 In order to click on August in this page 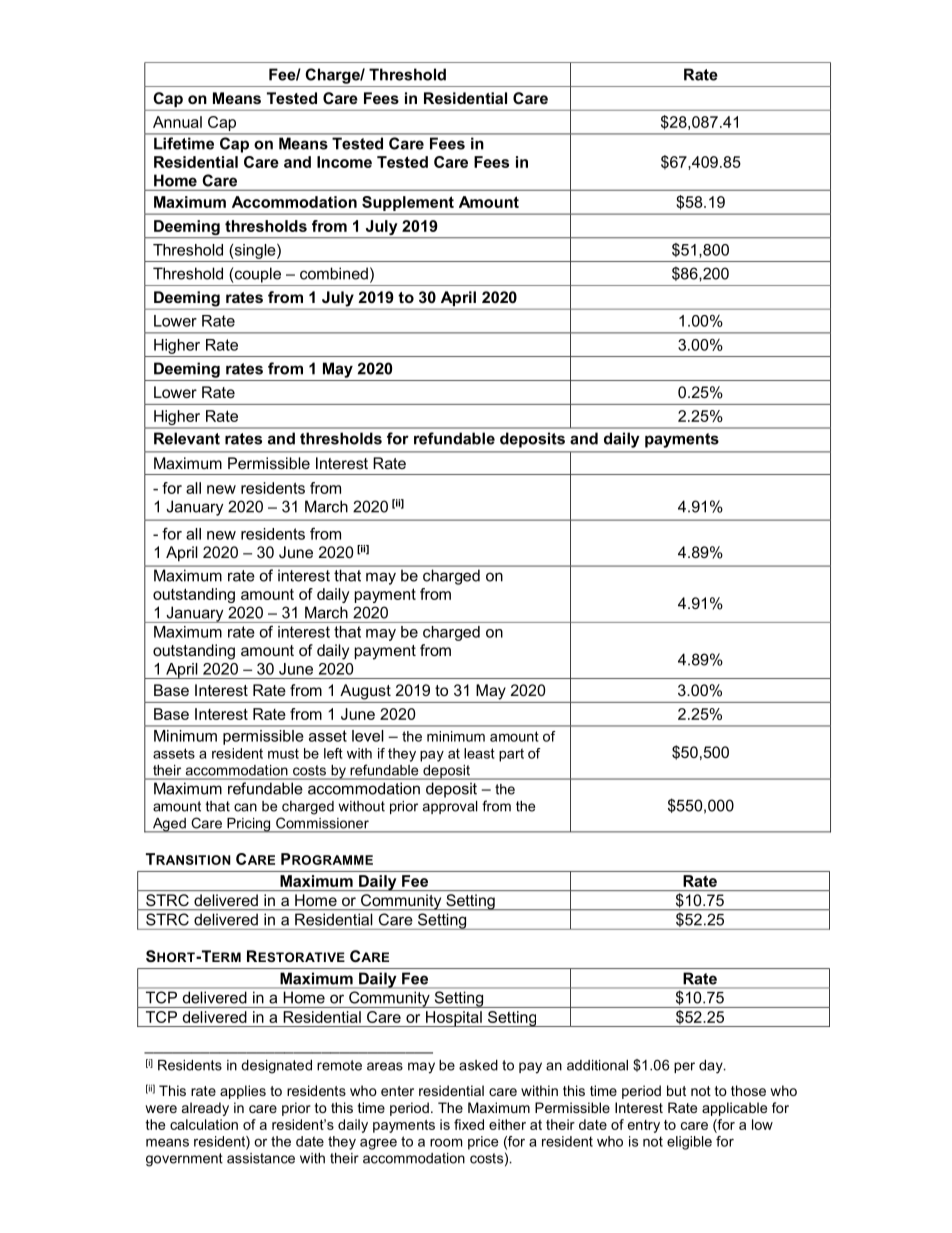, I will do `click(365, 692)`.
